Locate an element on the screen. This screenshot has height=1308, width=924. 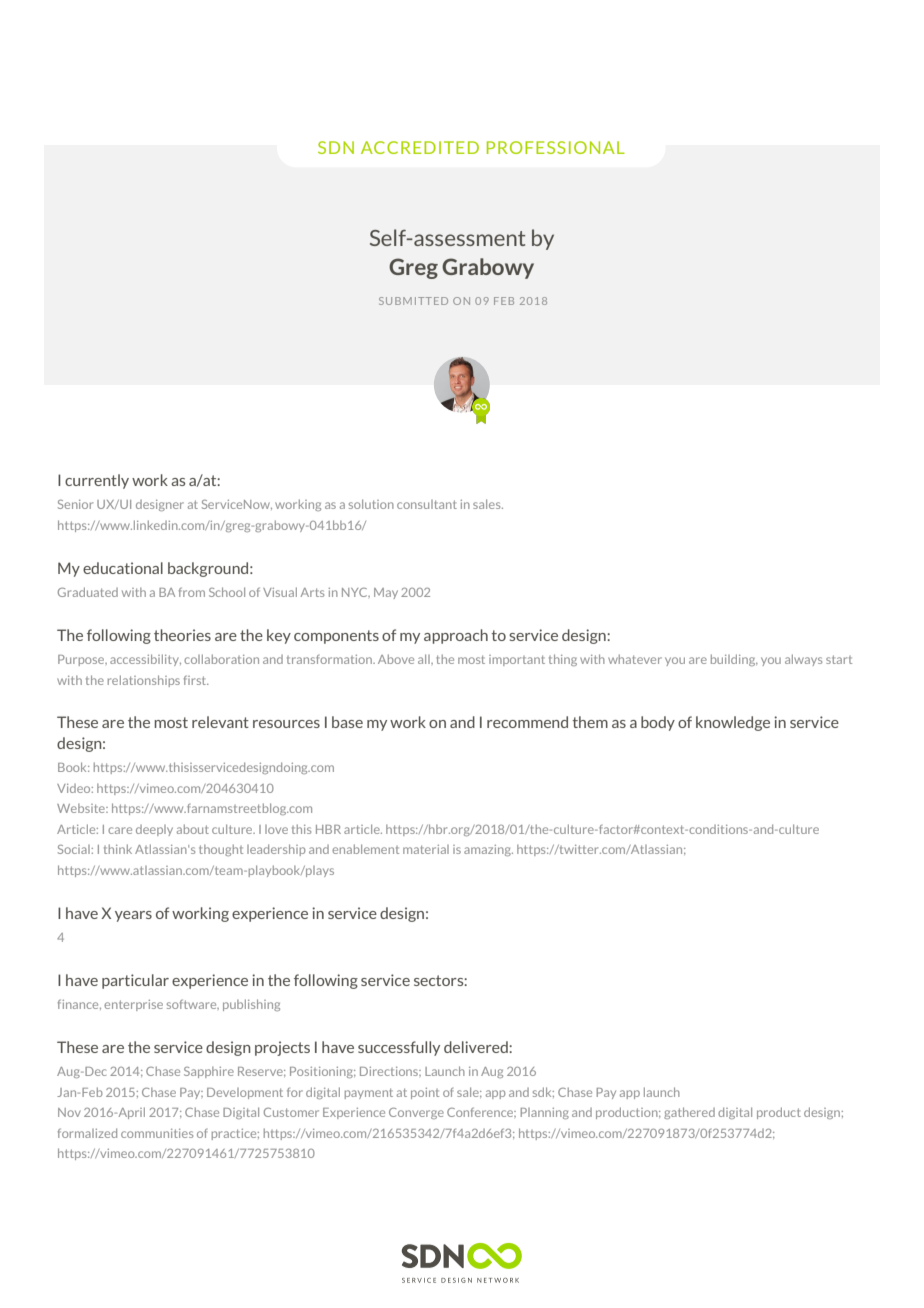
deeply is located at coordinates (154, 830).
